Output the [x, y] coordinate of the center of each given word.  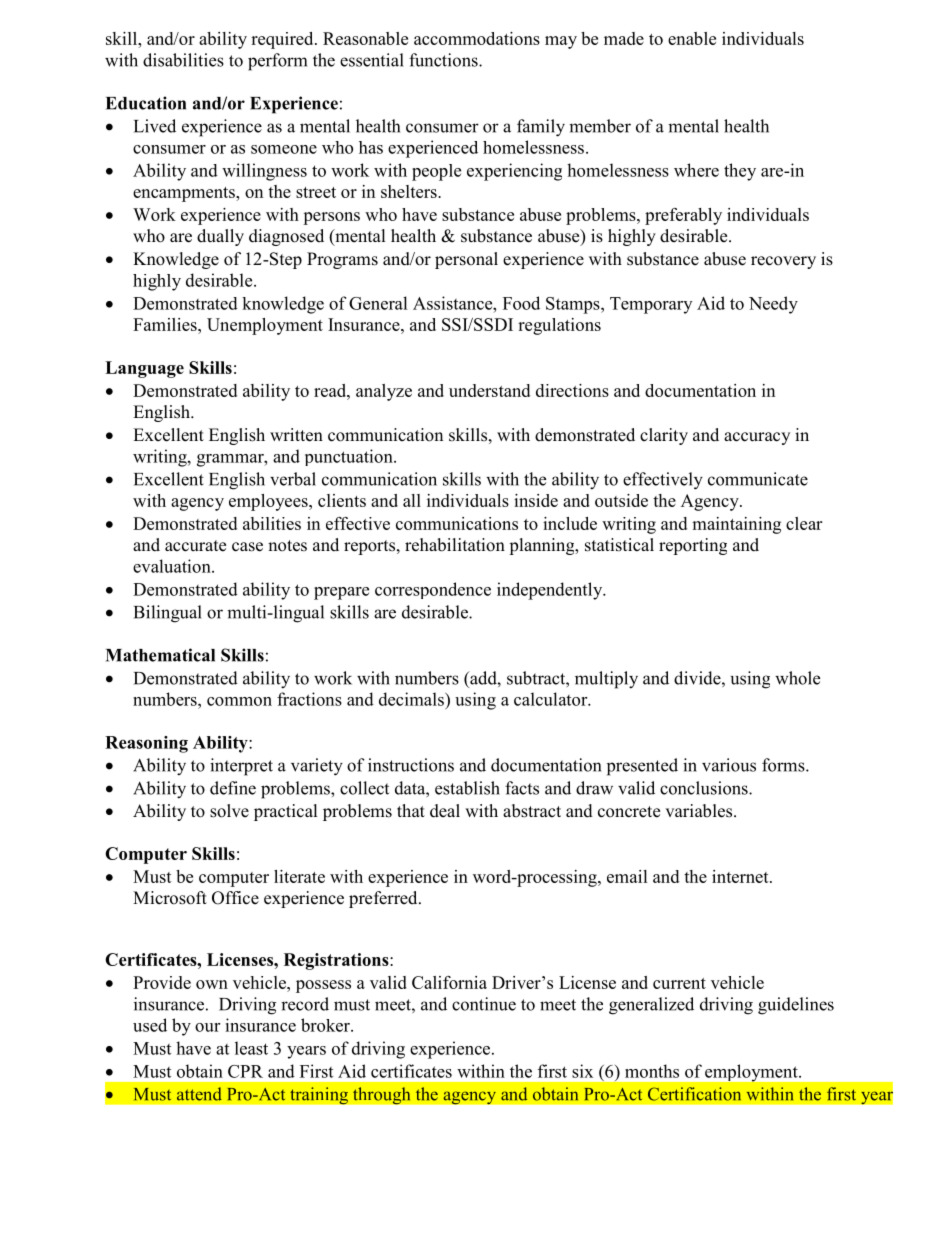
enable [692, 38]
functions [444, 60]
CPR [245, 1071]
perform [277, 62]
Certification [694, 1094]
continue [484, 1004]
